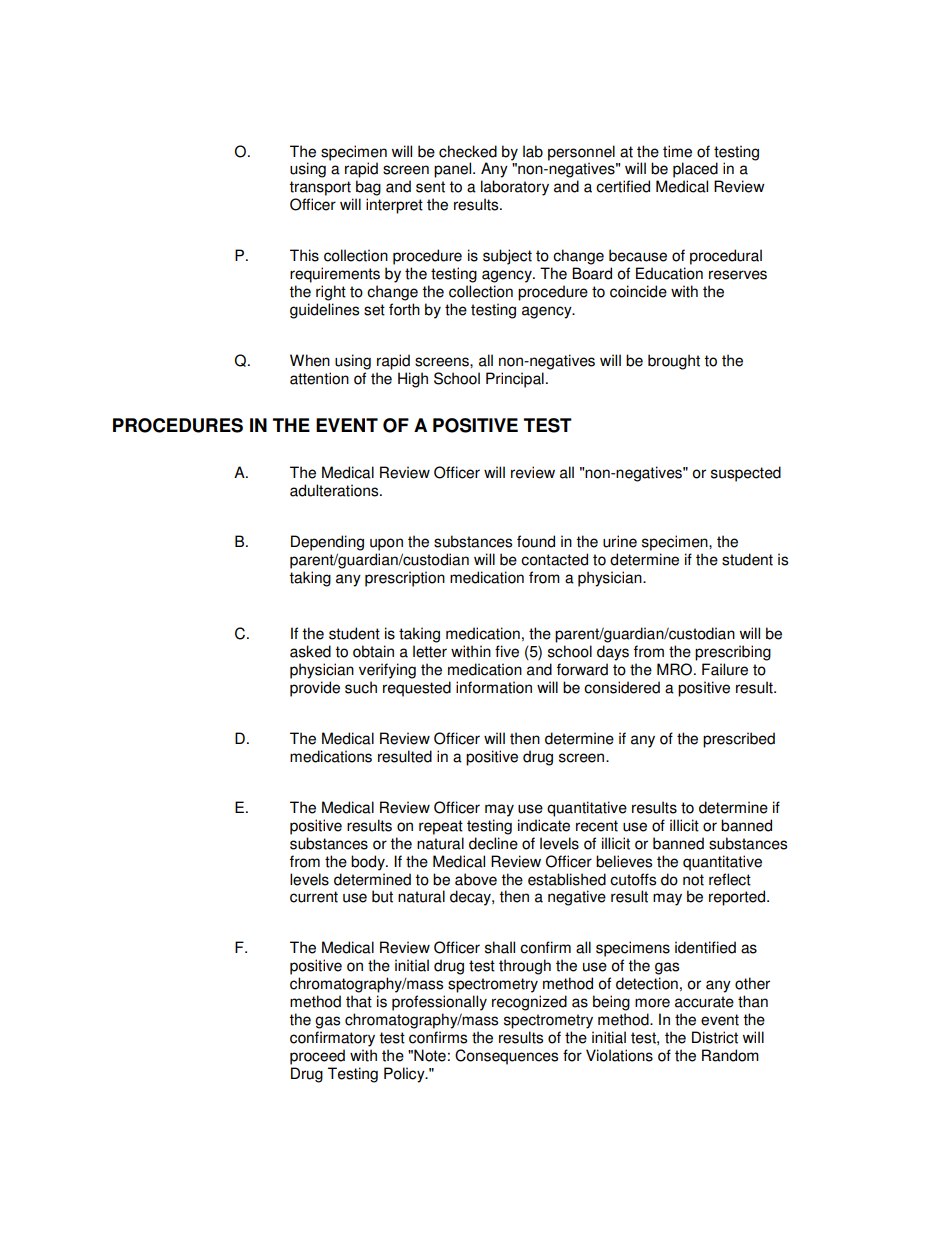 This screenshot has width=952, height=1233. What do you see at coordinates (746, 474) in the screenshot?
I see `suspected` at bounding box center [746, 474].
